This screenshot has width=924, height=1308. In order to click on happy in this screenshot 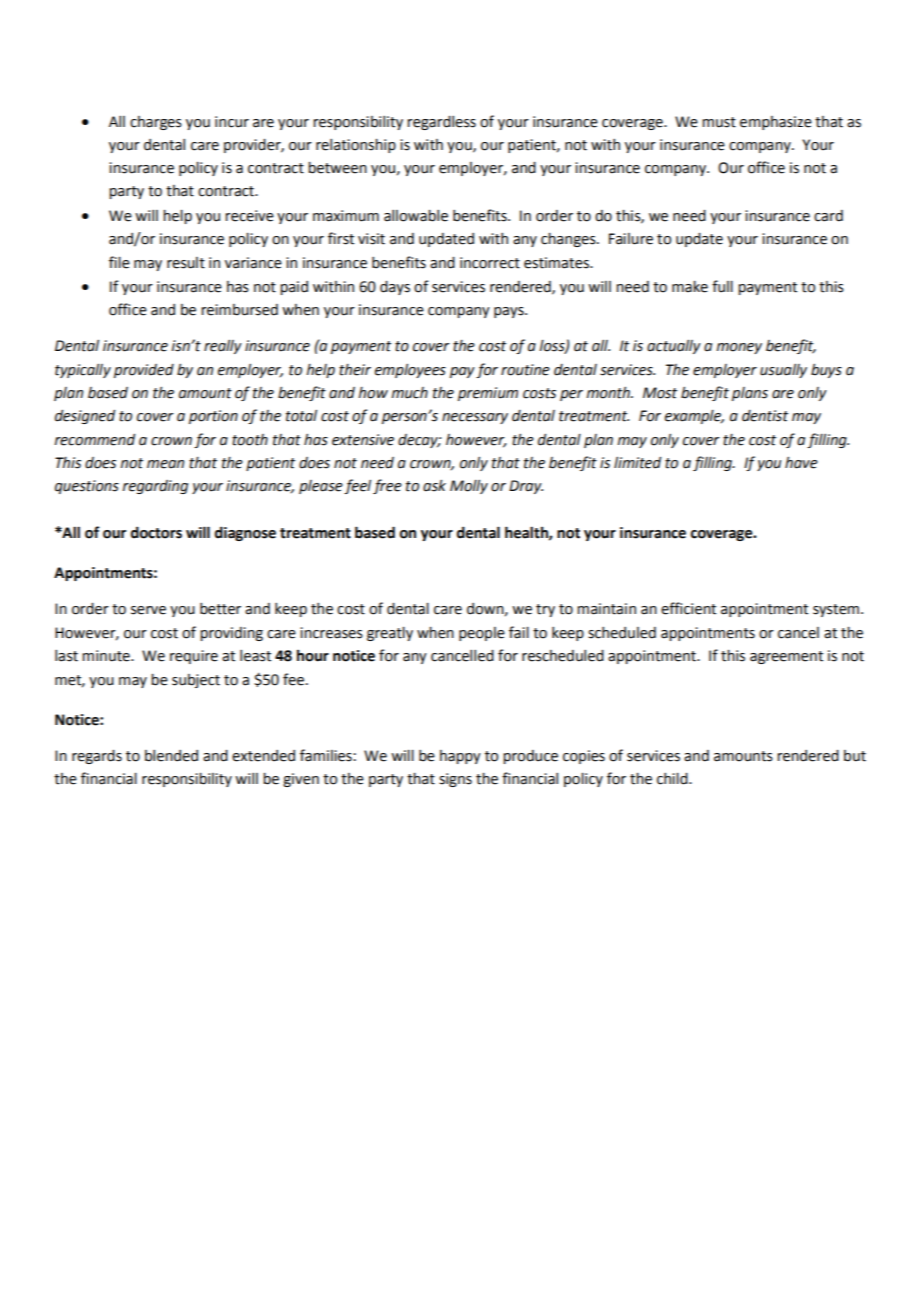, I will do `click(460, 757)`.
